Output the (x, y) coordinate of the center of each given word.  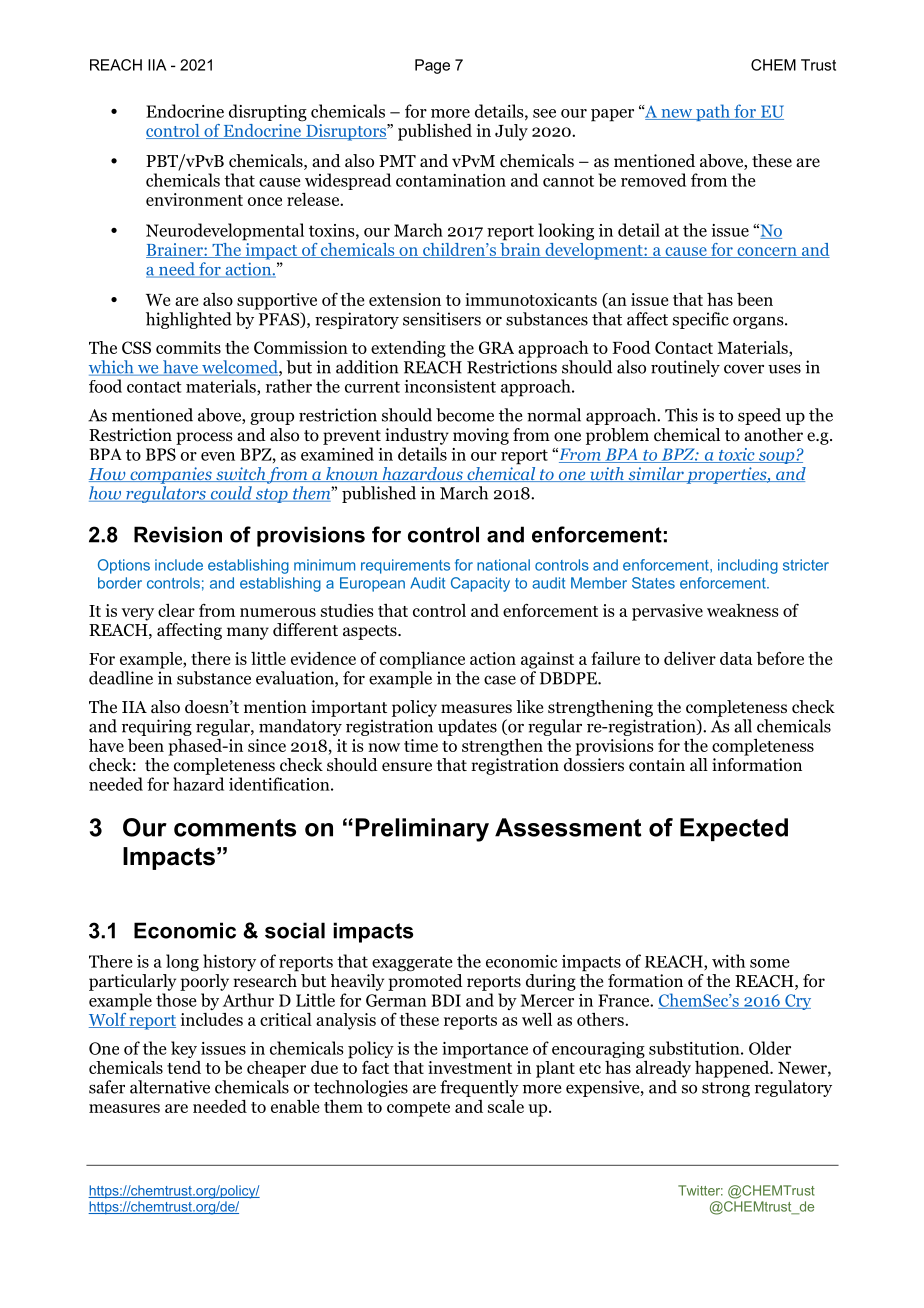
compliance (422, 660)
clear (176, 610)
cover (744, 369)
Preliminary (422, 830)
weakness (743, 610)
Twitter (700, 1190)
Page (432, 66)
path (713, 112)
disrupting (268, 113)
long (182, 963)
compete (418, 1109)
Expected (734, 829)
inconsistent (450, 386)
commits (188, 347)
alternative (170, 1087)
